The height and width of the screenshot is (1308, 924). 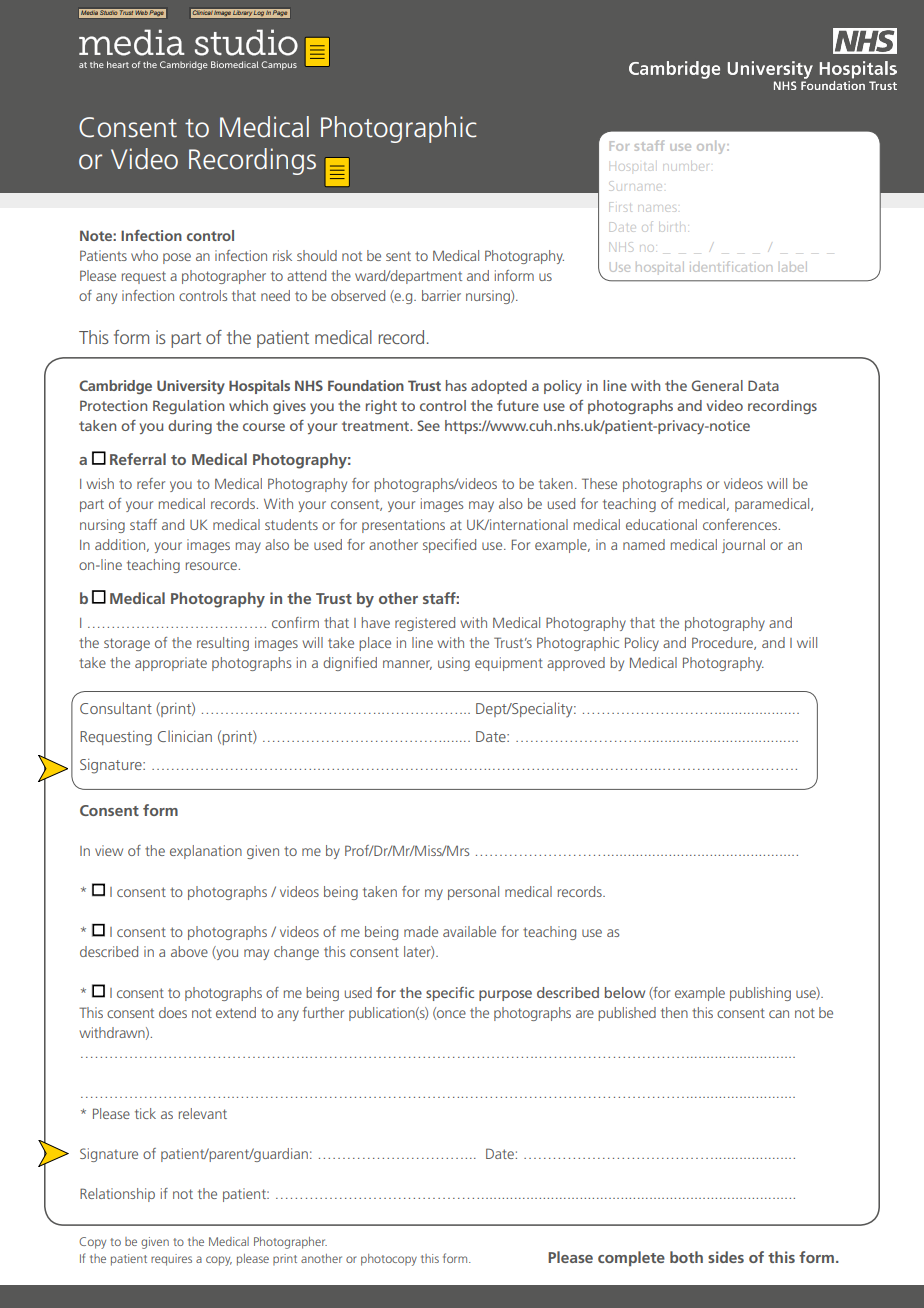 What do you see at coordinates (731, 266) in the screenshot?
I see `identification` at bounding box center [731, 266].
